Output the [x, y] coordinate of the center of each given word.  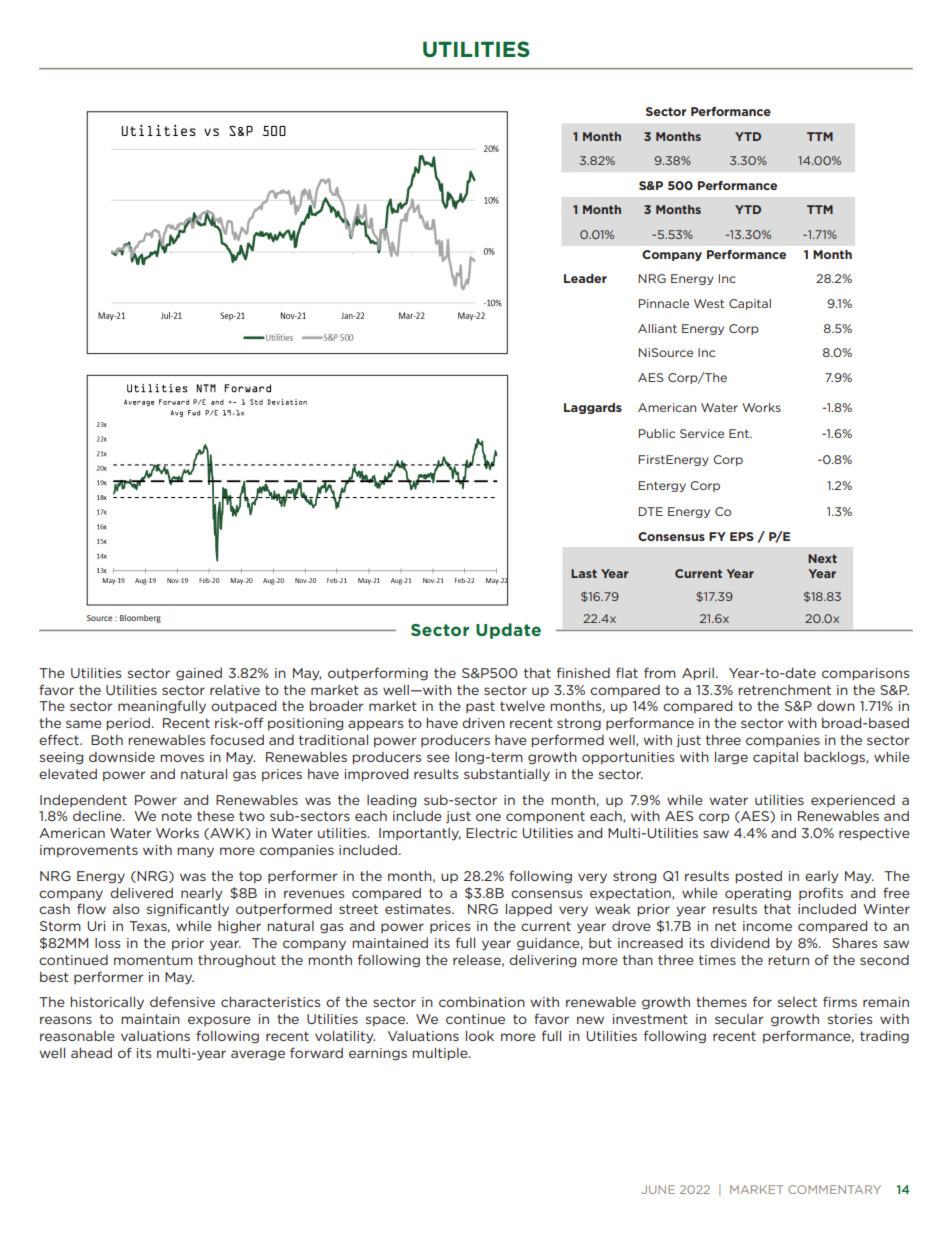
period [128, 724]
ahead [91, 1053]
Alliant [657, 328]
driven [483, 723]
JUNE [658, 1189]
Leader [585, 278]
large [731, 758]
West [709, 303]
